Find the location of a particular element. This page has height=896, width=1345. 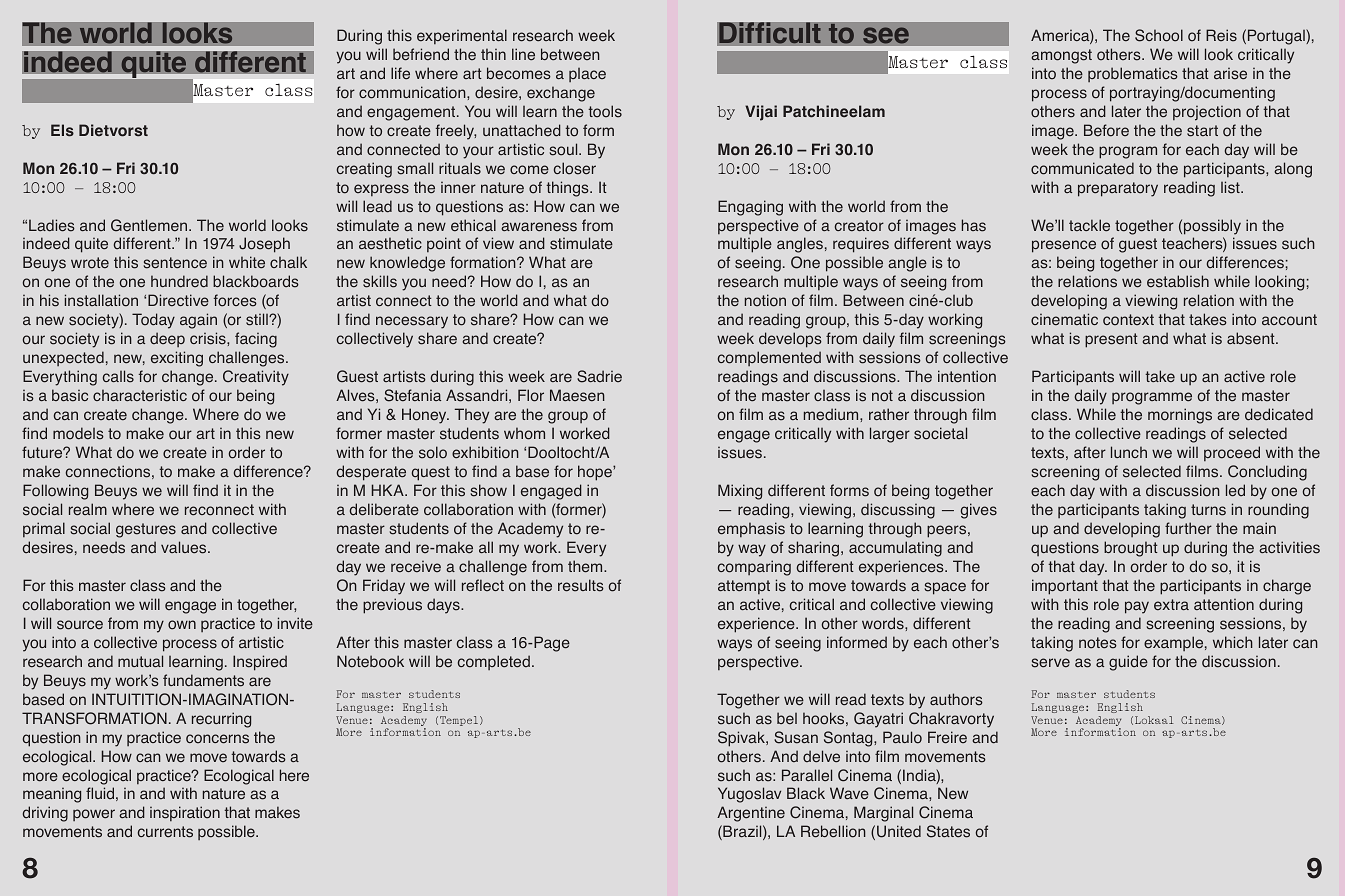

place is located at coordinates (587, 75).
